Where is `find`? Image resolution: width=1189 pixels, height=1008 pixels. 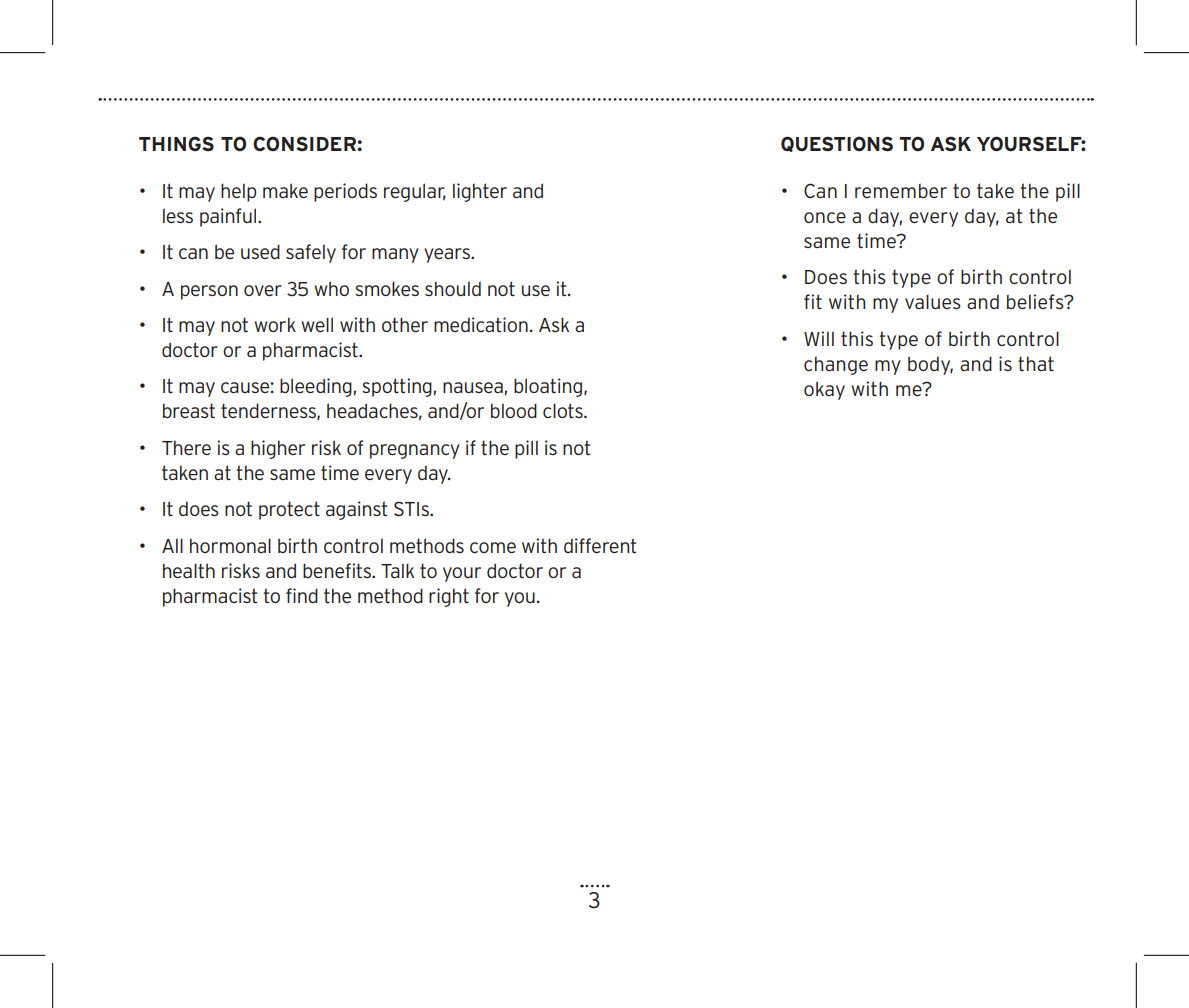 find is located at coordinates (302, 595).
